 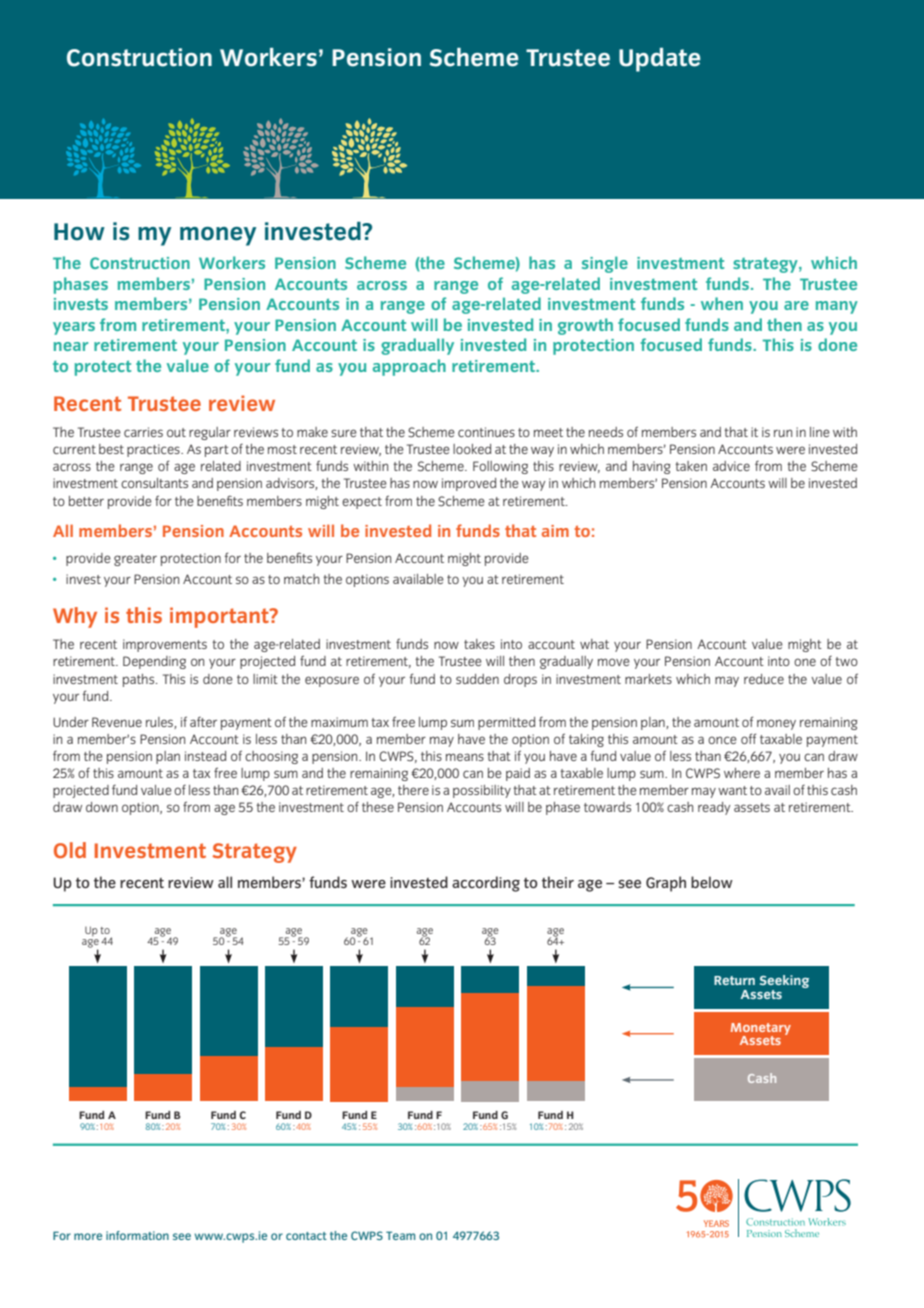 I want to click on single, so click(x=605, y=264).
